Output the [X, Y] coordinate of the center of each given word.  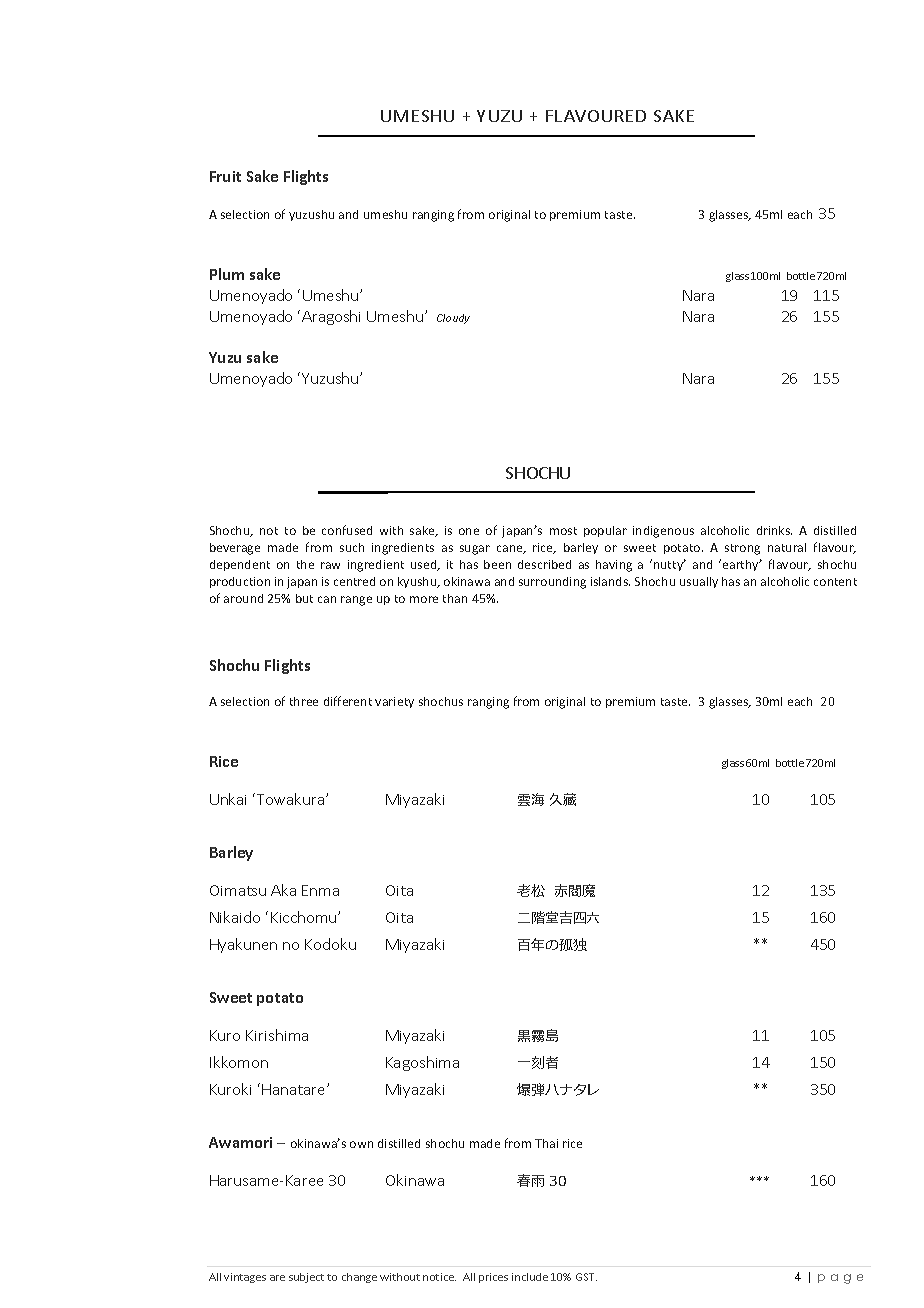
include [530, 1277]
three [304, 701]
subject [306, 1278]
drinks [774, 530]
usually [699, 582]
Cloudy [453, 319]
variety [394, 702]
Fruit [225, 176]
